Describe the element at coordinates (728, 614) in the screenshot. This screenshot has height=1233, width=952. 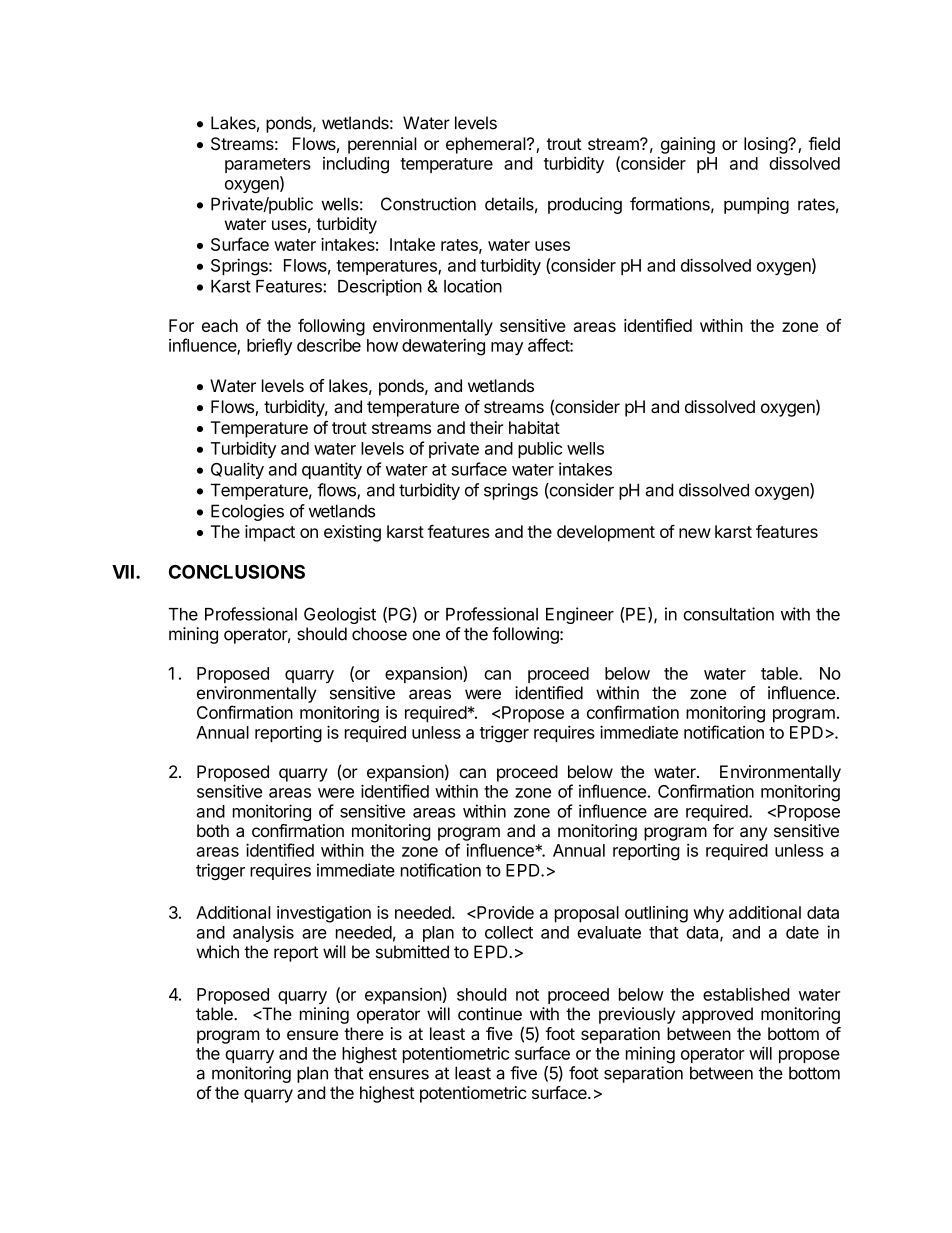
I see `consultation` at that location.
